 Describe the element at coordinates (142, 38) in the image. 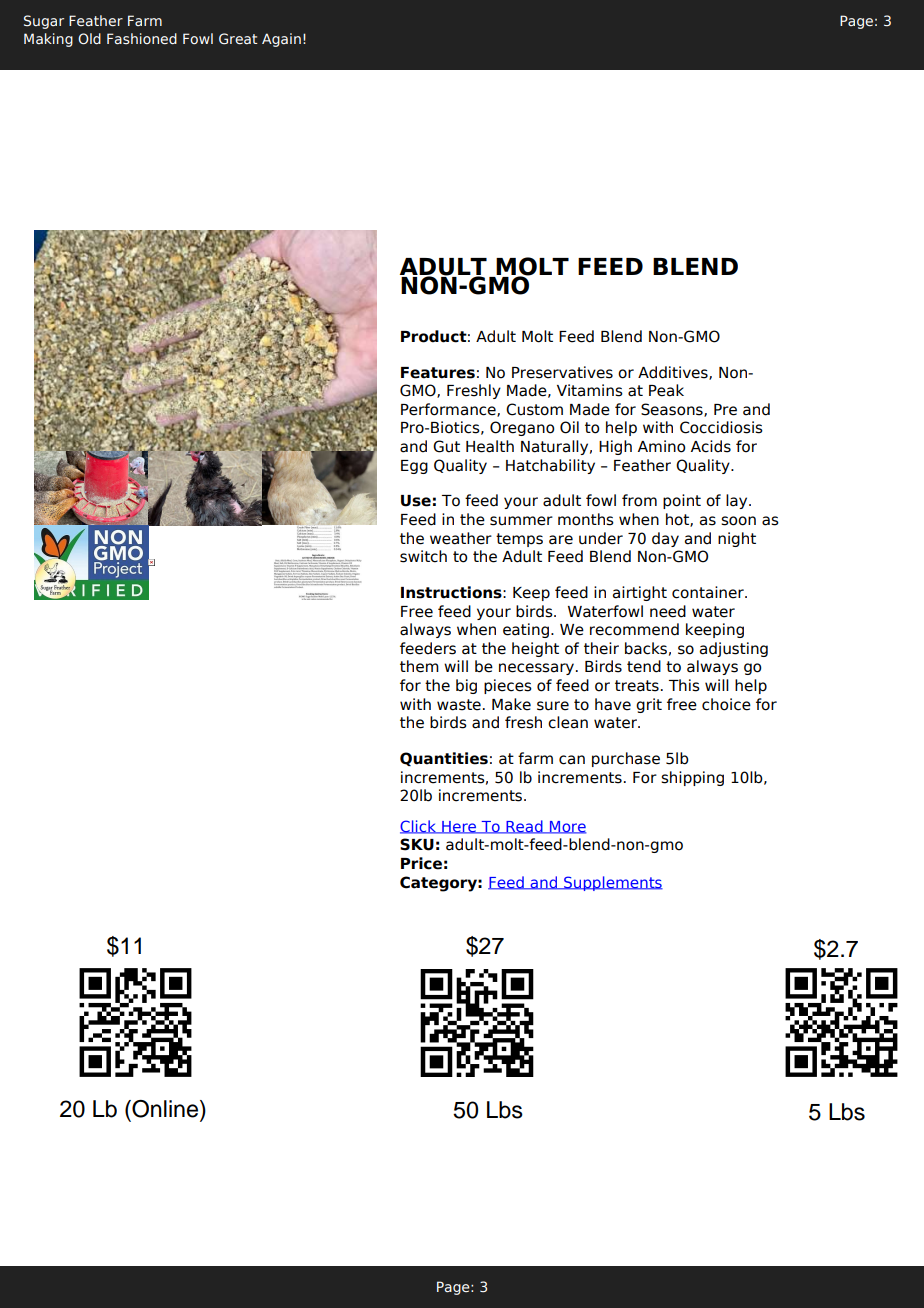

I see `Fashioned` at that location.
